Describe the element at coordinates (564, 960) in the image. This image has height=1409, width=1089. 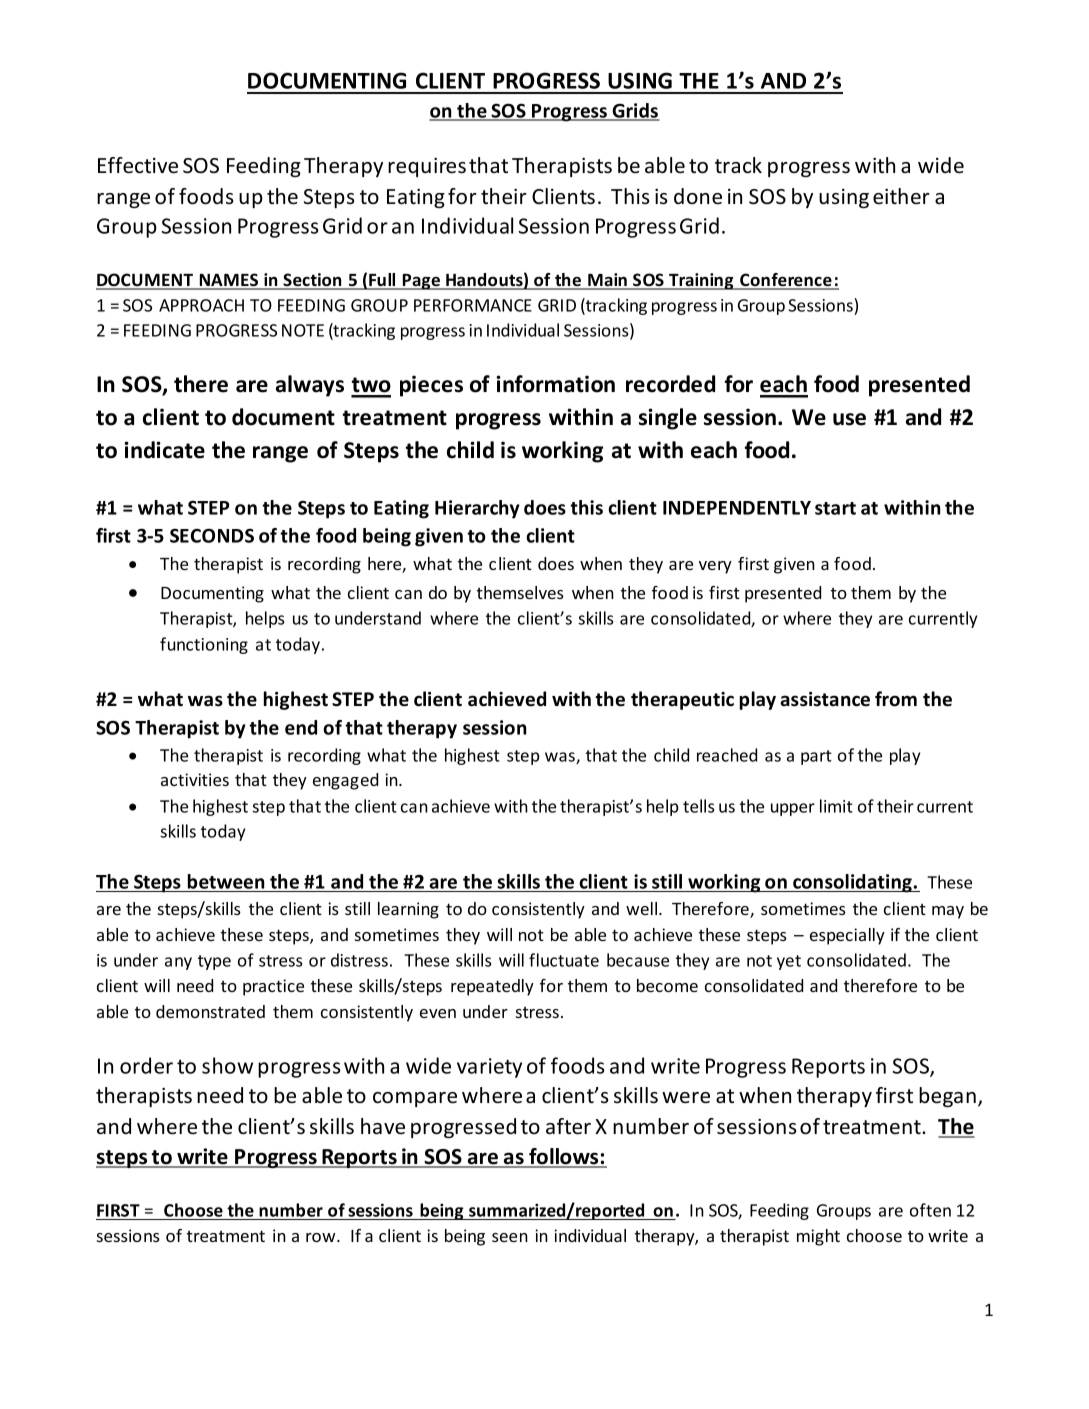
I see `fluctuate` at that location.
